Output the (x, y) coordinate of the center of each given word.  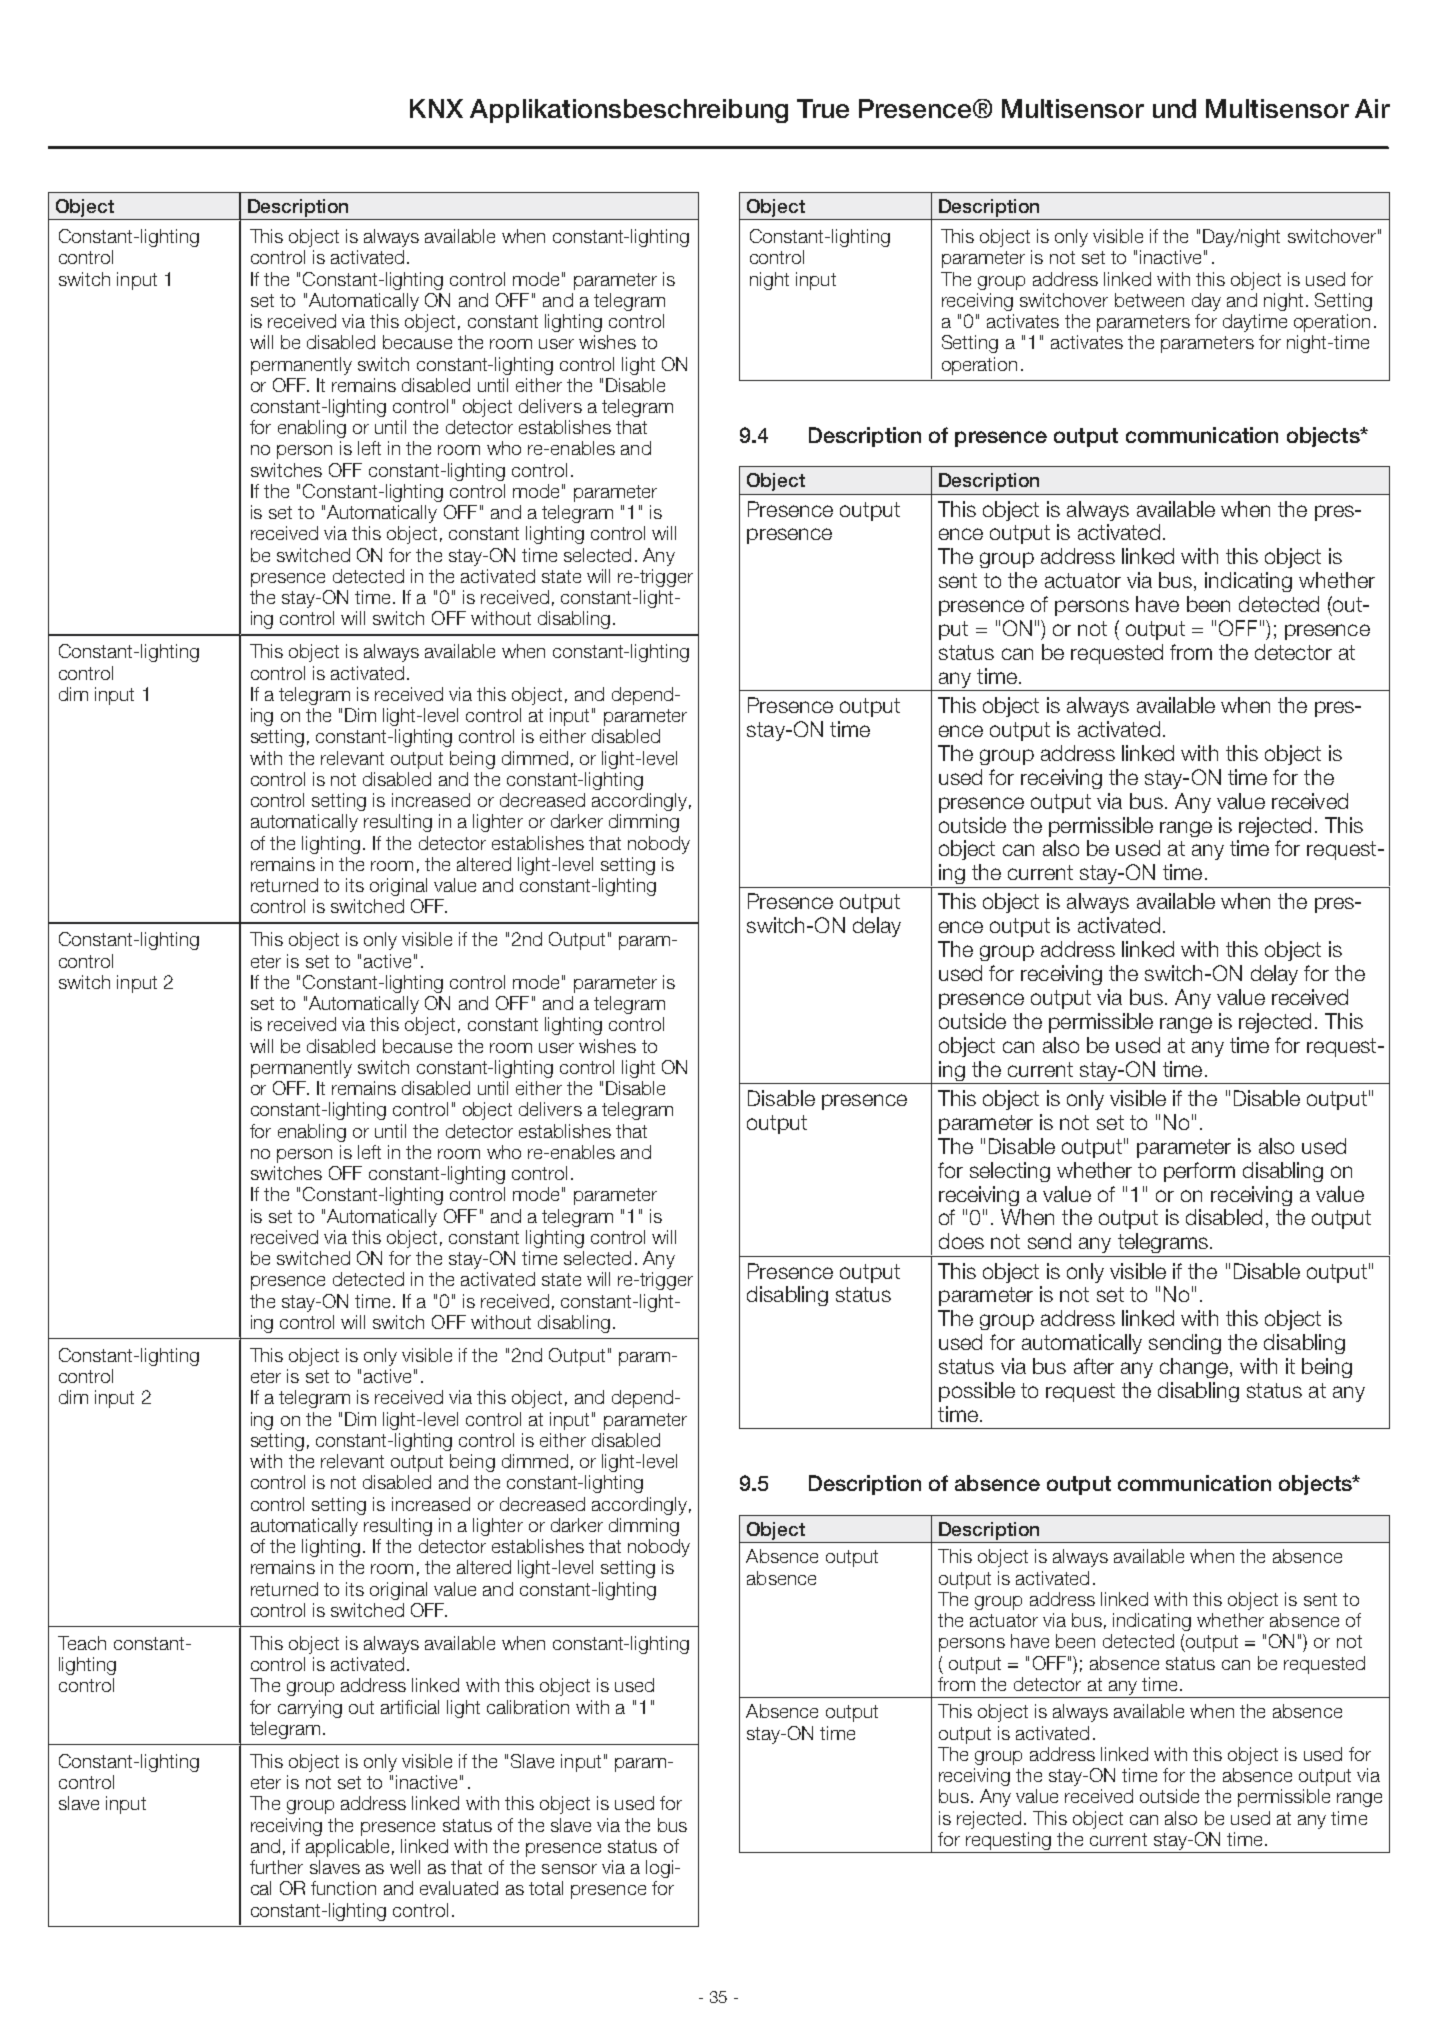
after (1094, 1366)
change (1194, 1368)
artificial (410, 1707)
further (276, 1867)
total (546, 1888)
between (1149, 300)
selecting (1010, 1172)
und (1174, 108)
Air (1372, 108)
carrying (310, 1709)
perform (1199, 1172)
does (961, 1241)
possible (977, 1392)
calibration (528, 1707)
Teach (82, 1643)
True (823, 108)
